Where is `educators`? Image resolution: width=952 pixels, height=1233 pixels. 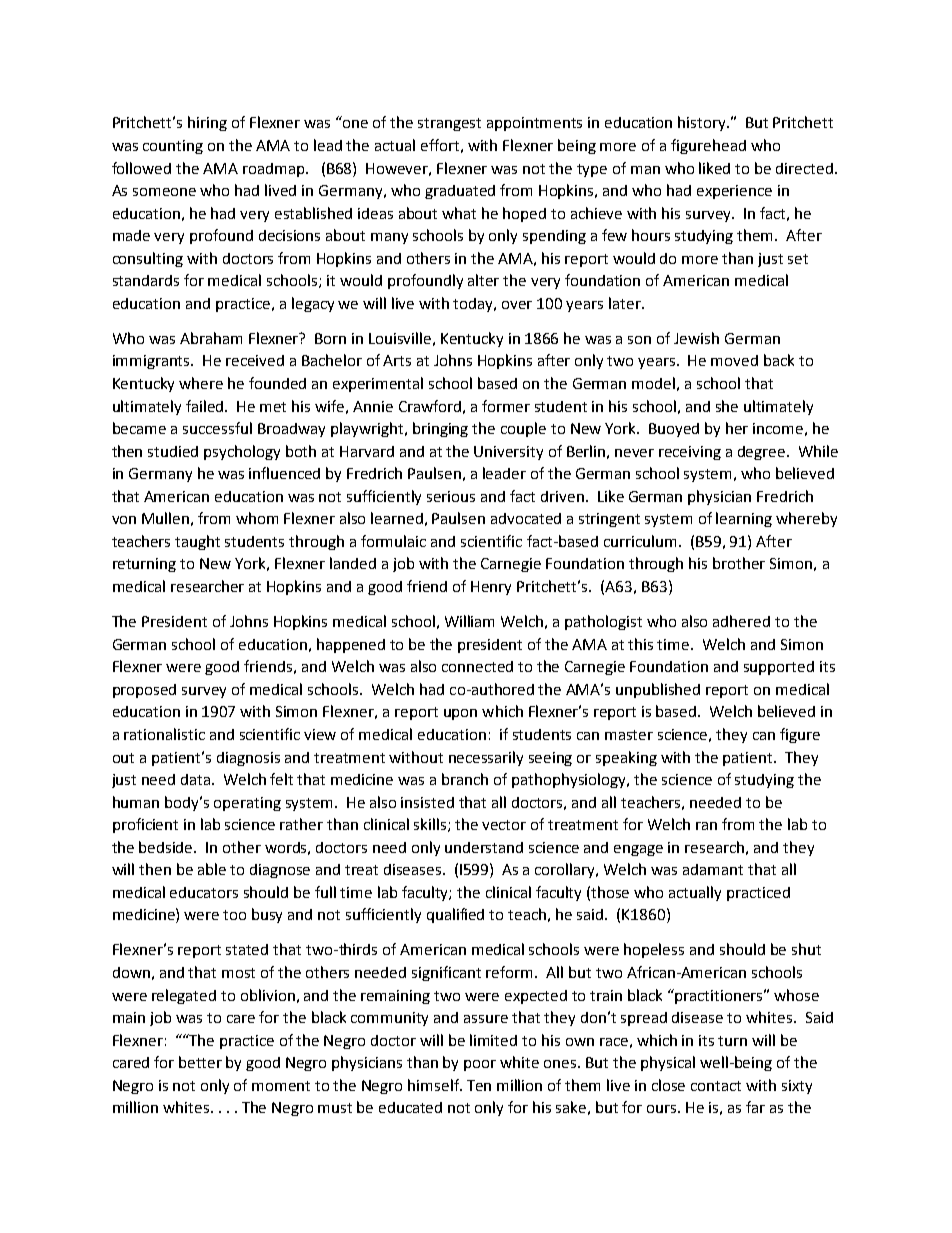
educators is located at coordinates (204, 892).
